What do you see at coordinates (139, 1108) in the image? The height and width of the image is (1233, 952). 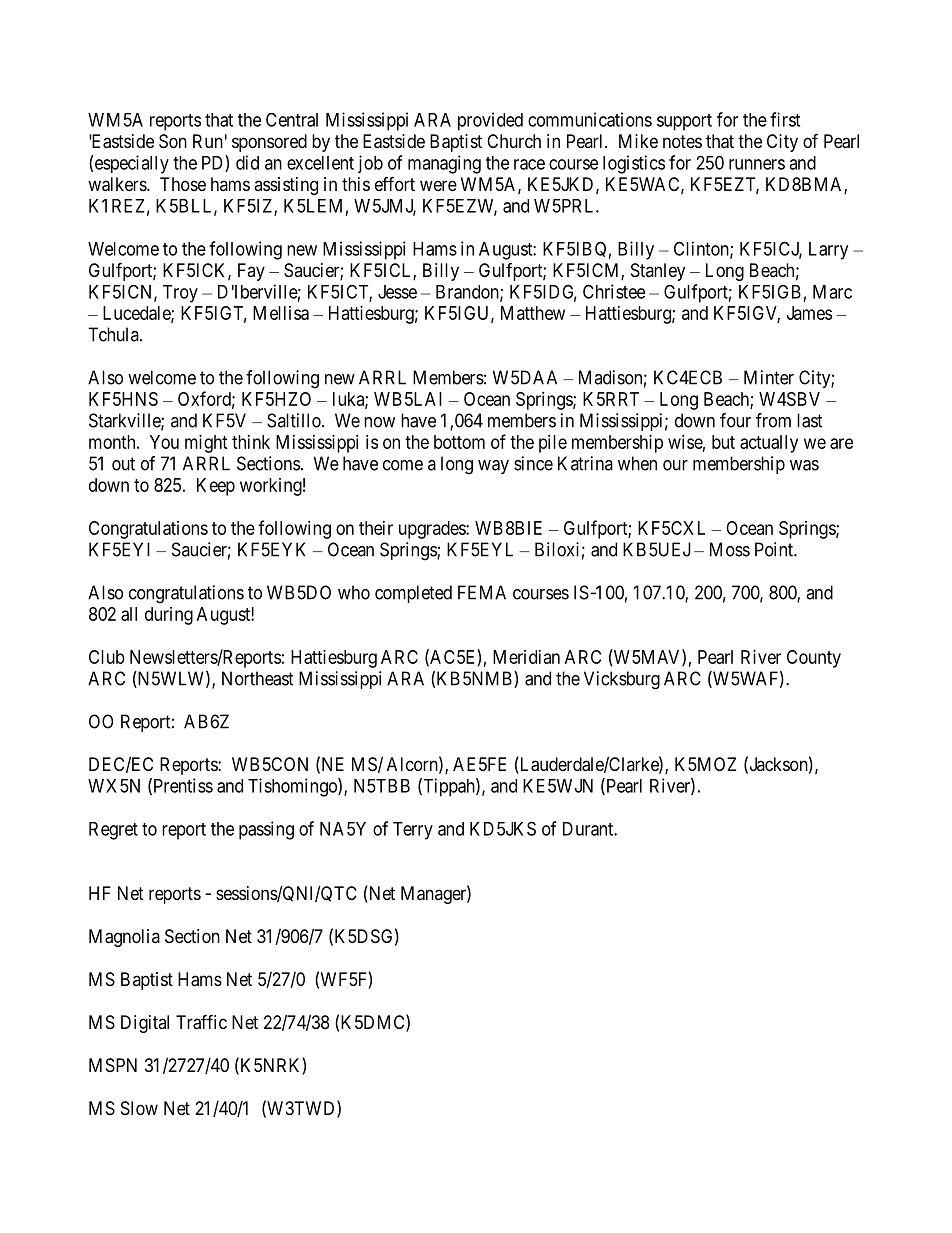 I see `Slow` at bounding box center [139, 1108].
